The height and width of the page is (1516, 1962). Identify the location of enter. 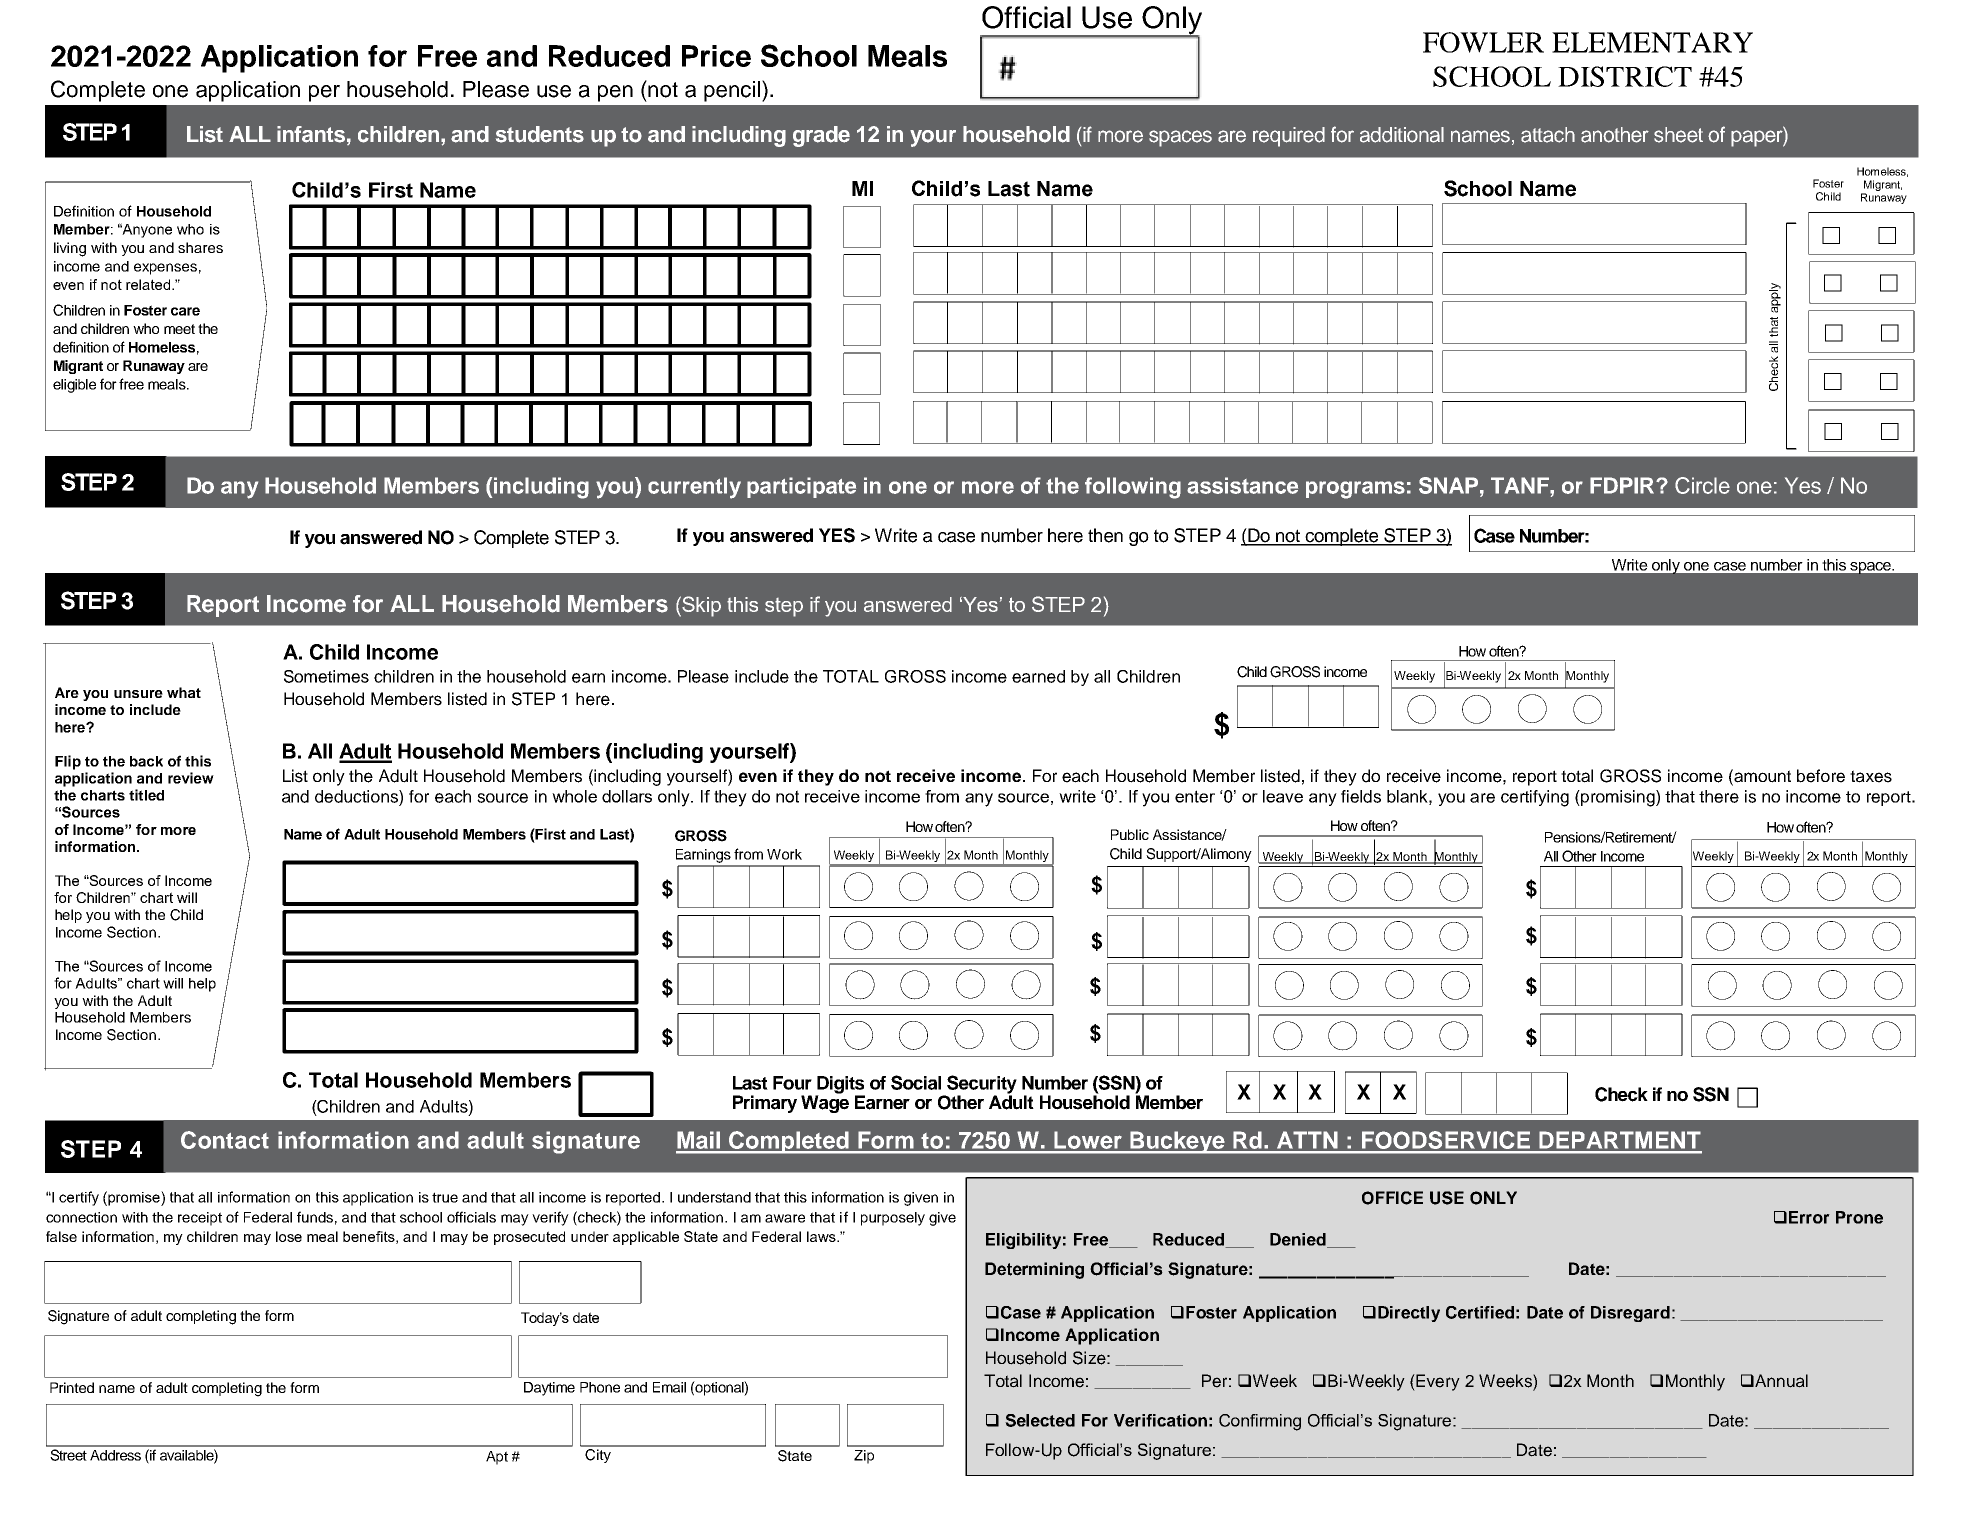
(1195, 796).
